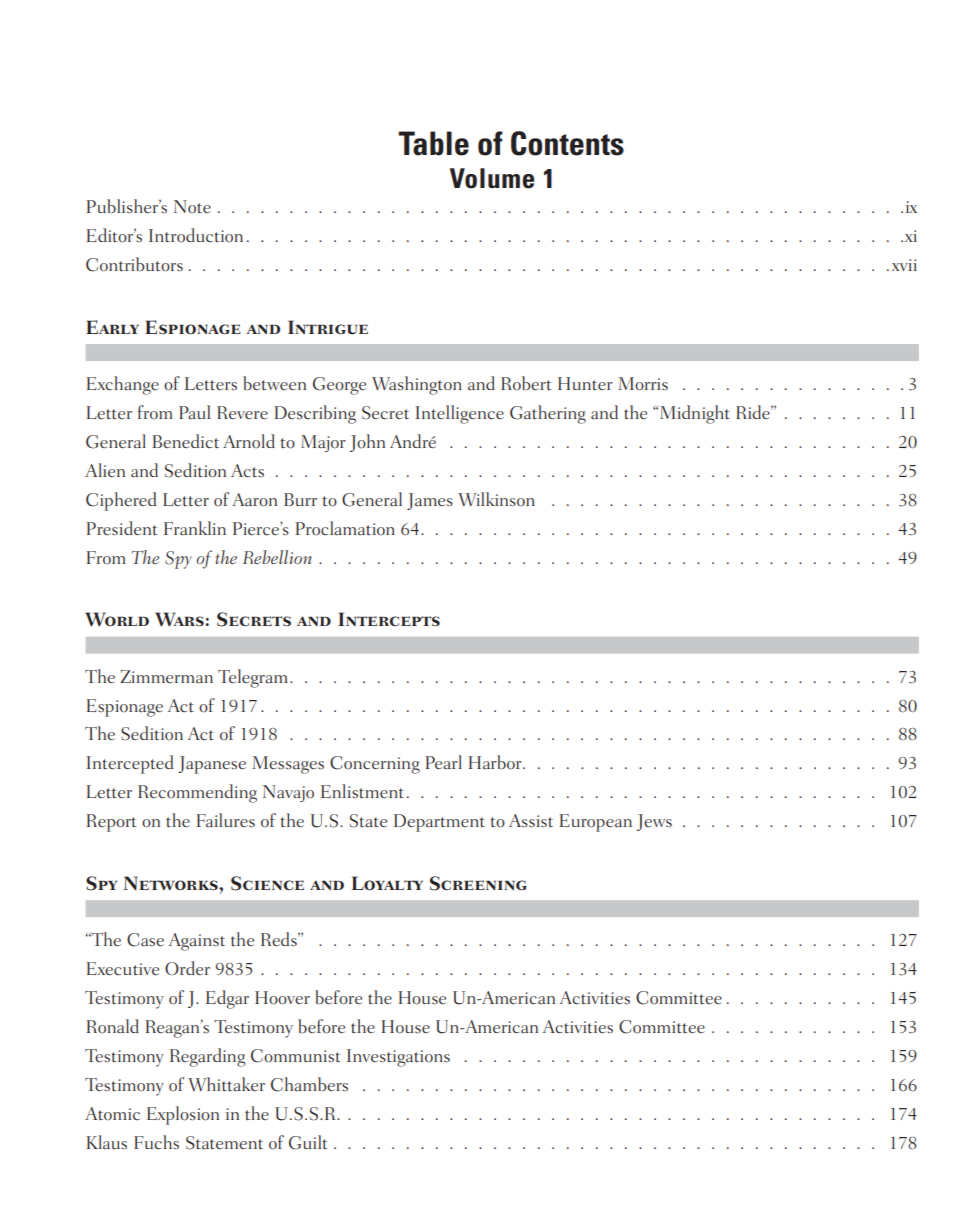 The image size is (980, 1226). I want to click on Contents, so click(567, 143).
